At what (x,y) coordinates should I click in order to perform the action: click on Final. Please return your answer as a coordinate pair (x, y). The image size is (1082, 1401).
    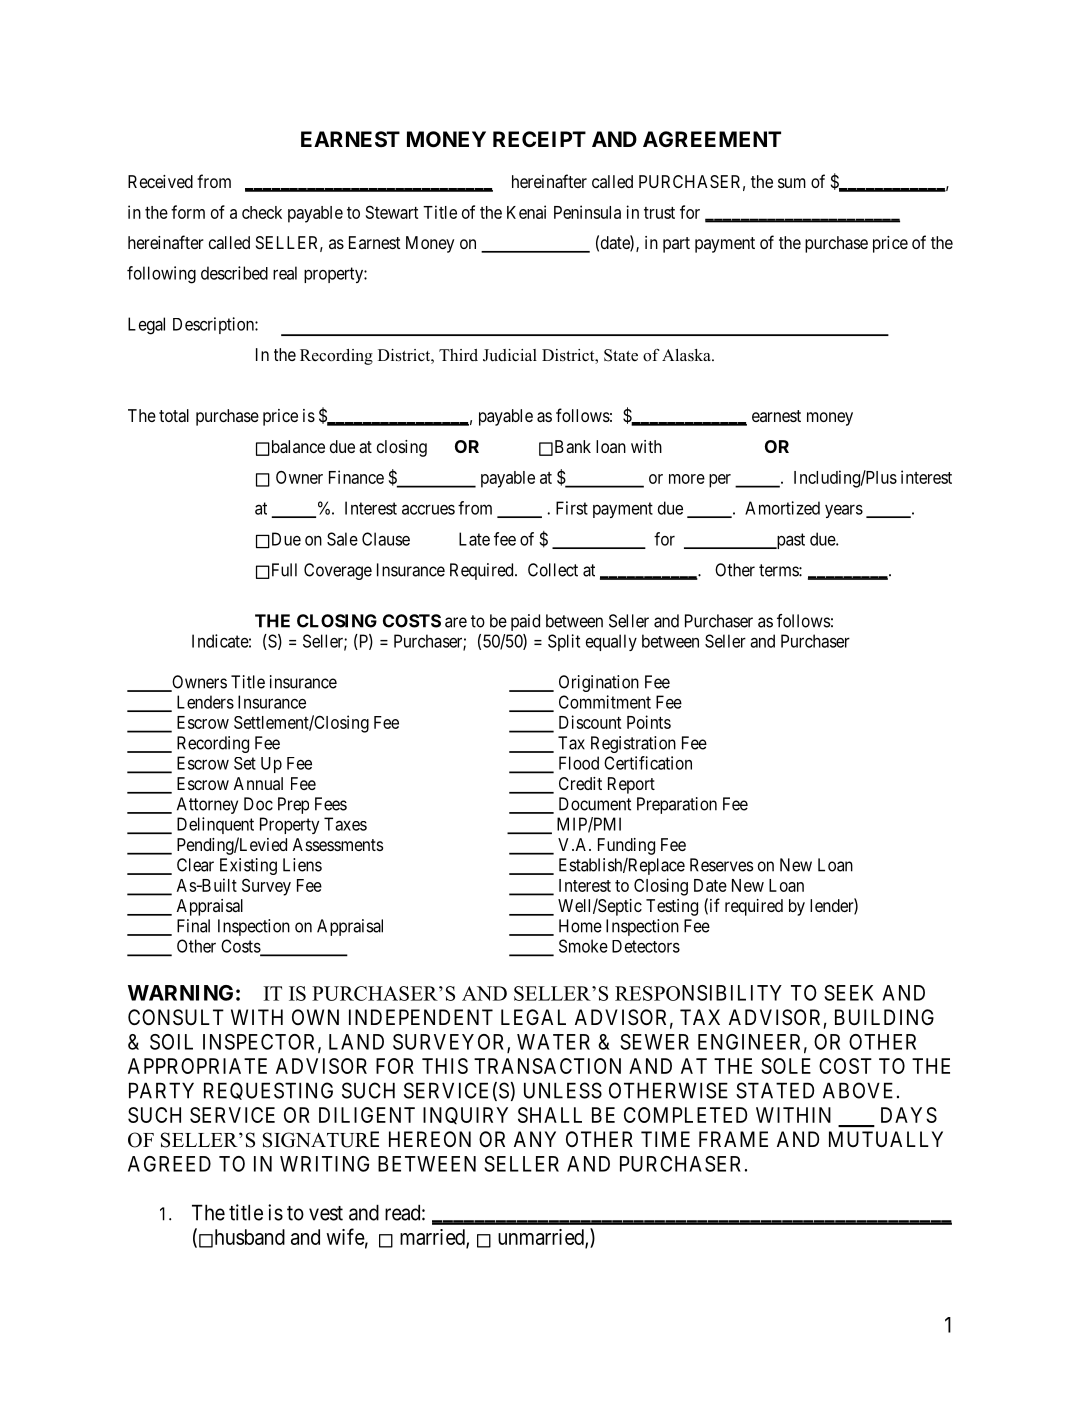
    Looking at the image, I should click on (193, 926).
